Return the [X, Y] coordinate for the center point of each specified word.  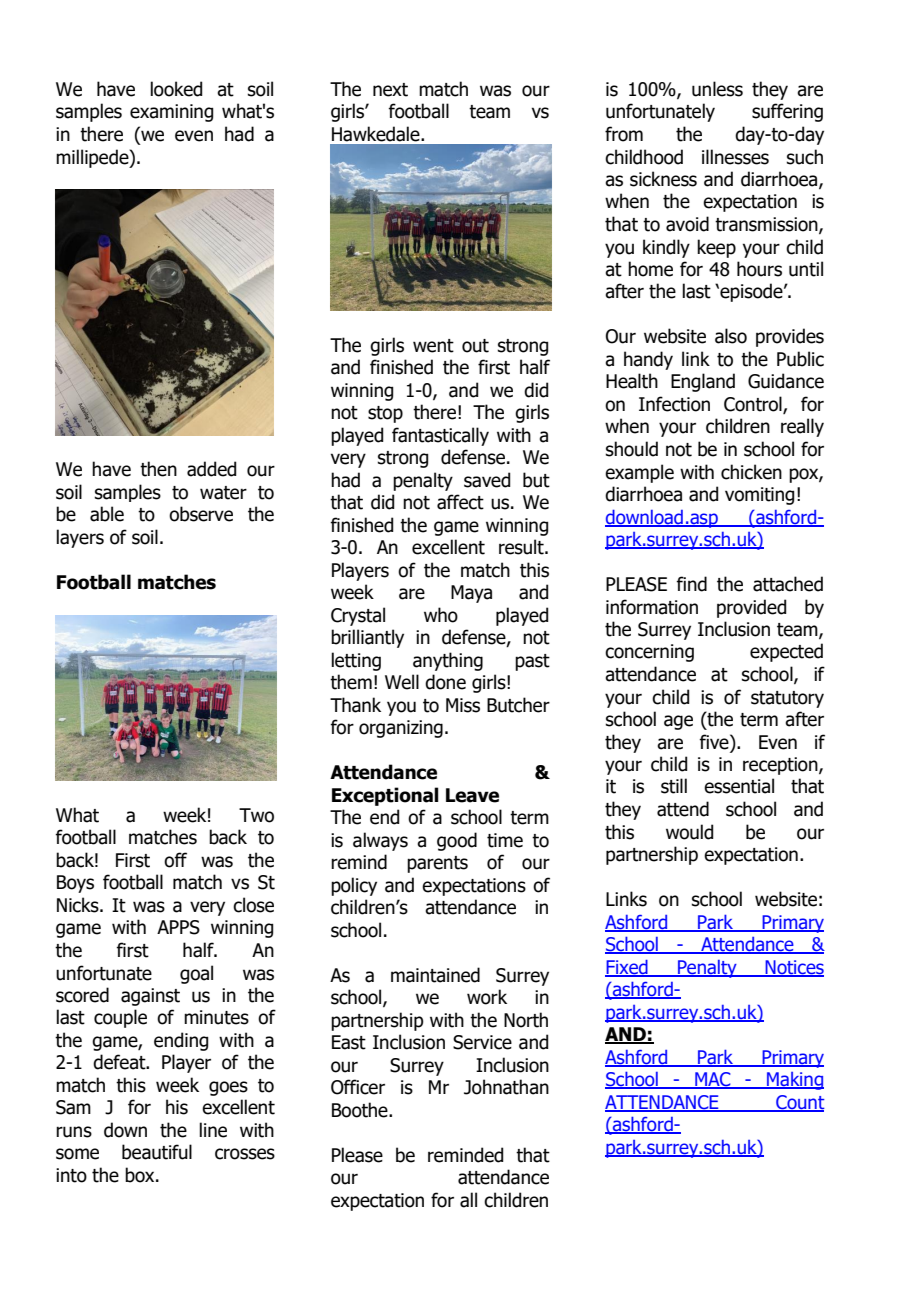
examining [171, 113]
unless [717, 89]
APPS [178, 927]
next [390, 90]
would [689, 832]
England [703, 382]
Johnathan [506, 1087]
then [158, 469]
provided [751, 608]
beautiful [157, 1152]
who [441, 615]
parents [437, 864]
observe [201, 514]
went [433, 346]
